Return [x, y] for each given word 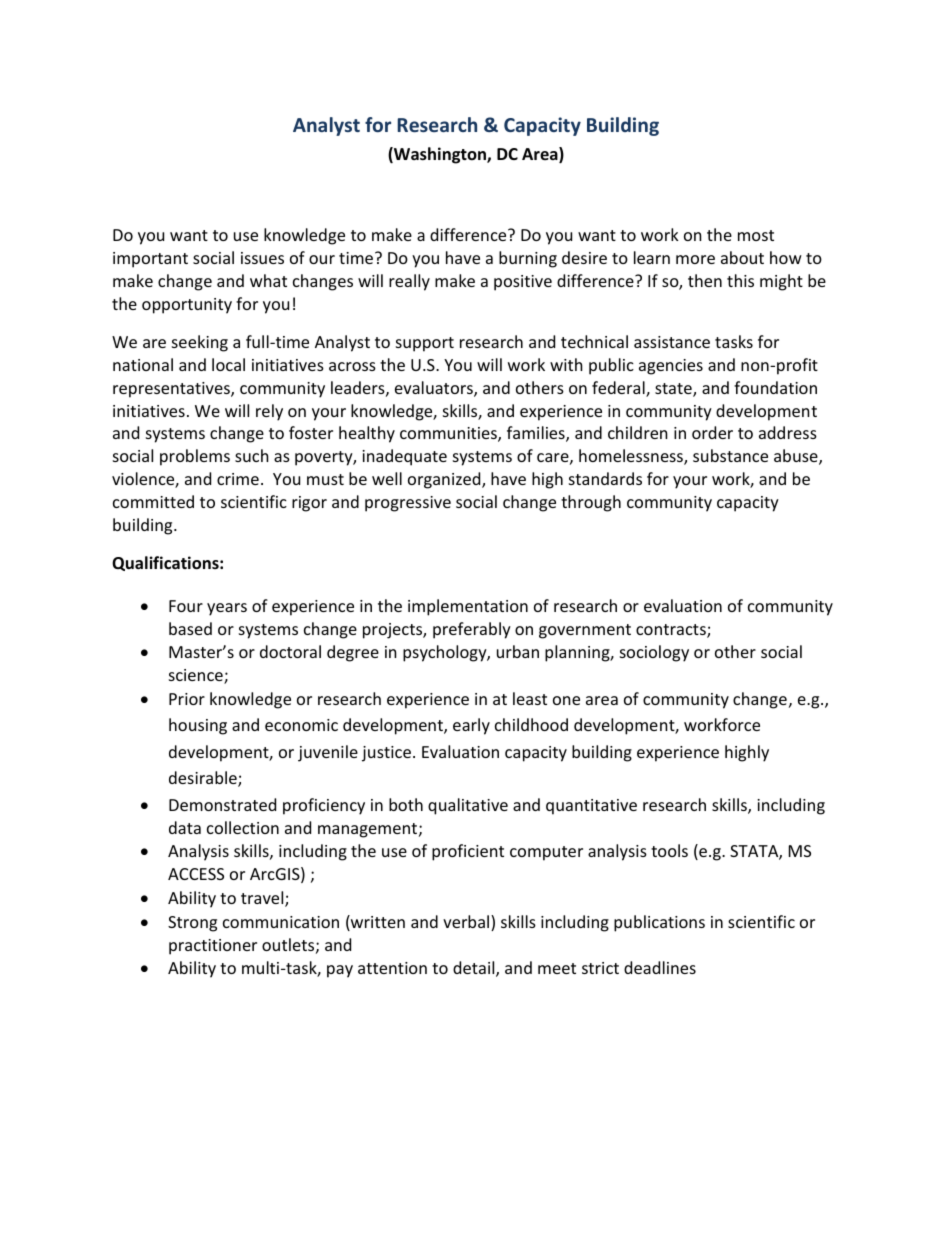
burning [528, 259]
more [695, 259]
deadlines [660, 967]
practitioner [213, 947]
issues [262, 258]
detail [475, 969]
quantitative [591, 807]
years [227, 609]
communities [449, 434]
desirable [204, 779]
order [712, 432]
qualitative [468, 806]
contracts [672, 631]
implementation [468, 607]
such [252, 455]
